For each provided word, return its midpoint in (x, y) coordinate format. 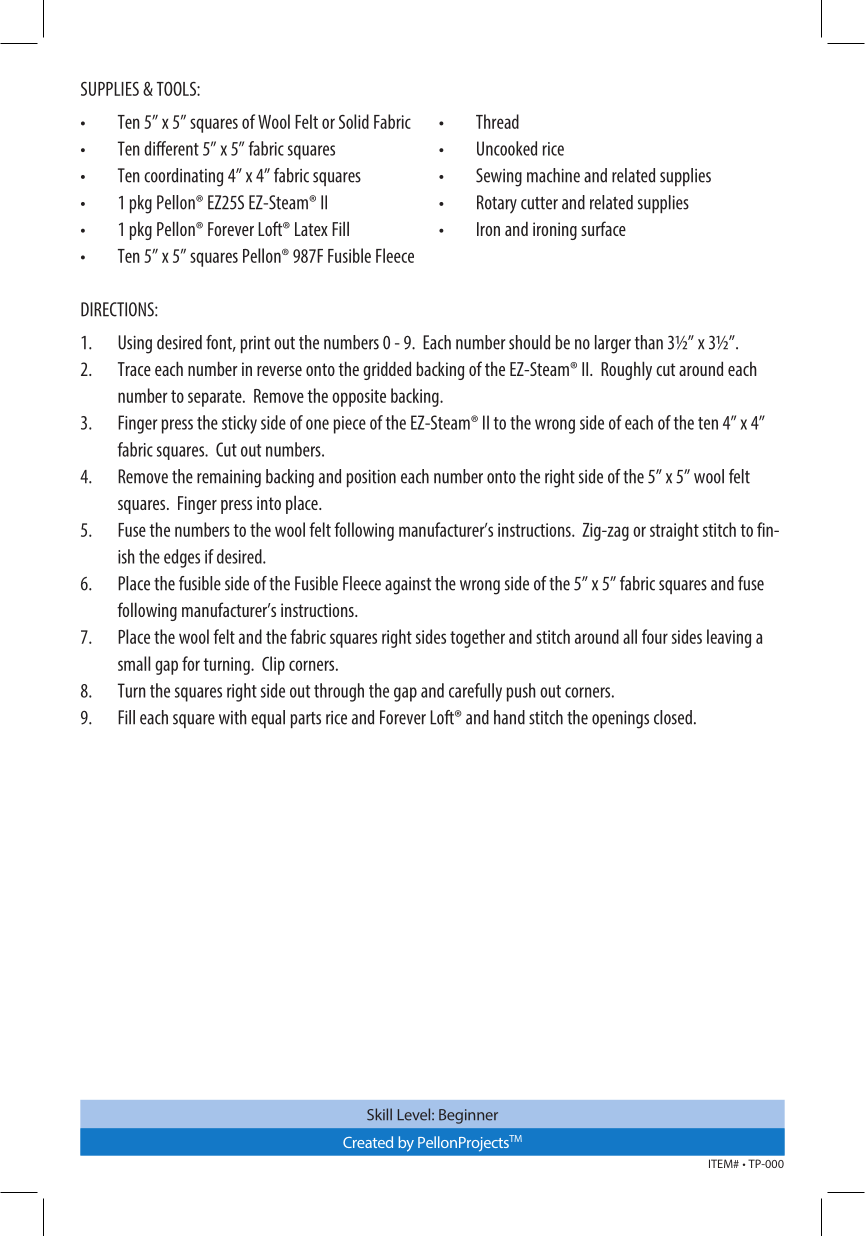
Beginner (468, 1116)
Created (368, 1142)
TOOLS (177, 88)
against (408, 586)
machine (553, 175)
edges (182, 558)
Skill (379, 1114)
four (655, 636)
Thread (497, 121)
